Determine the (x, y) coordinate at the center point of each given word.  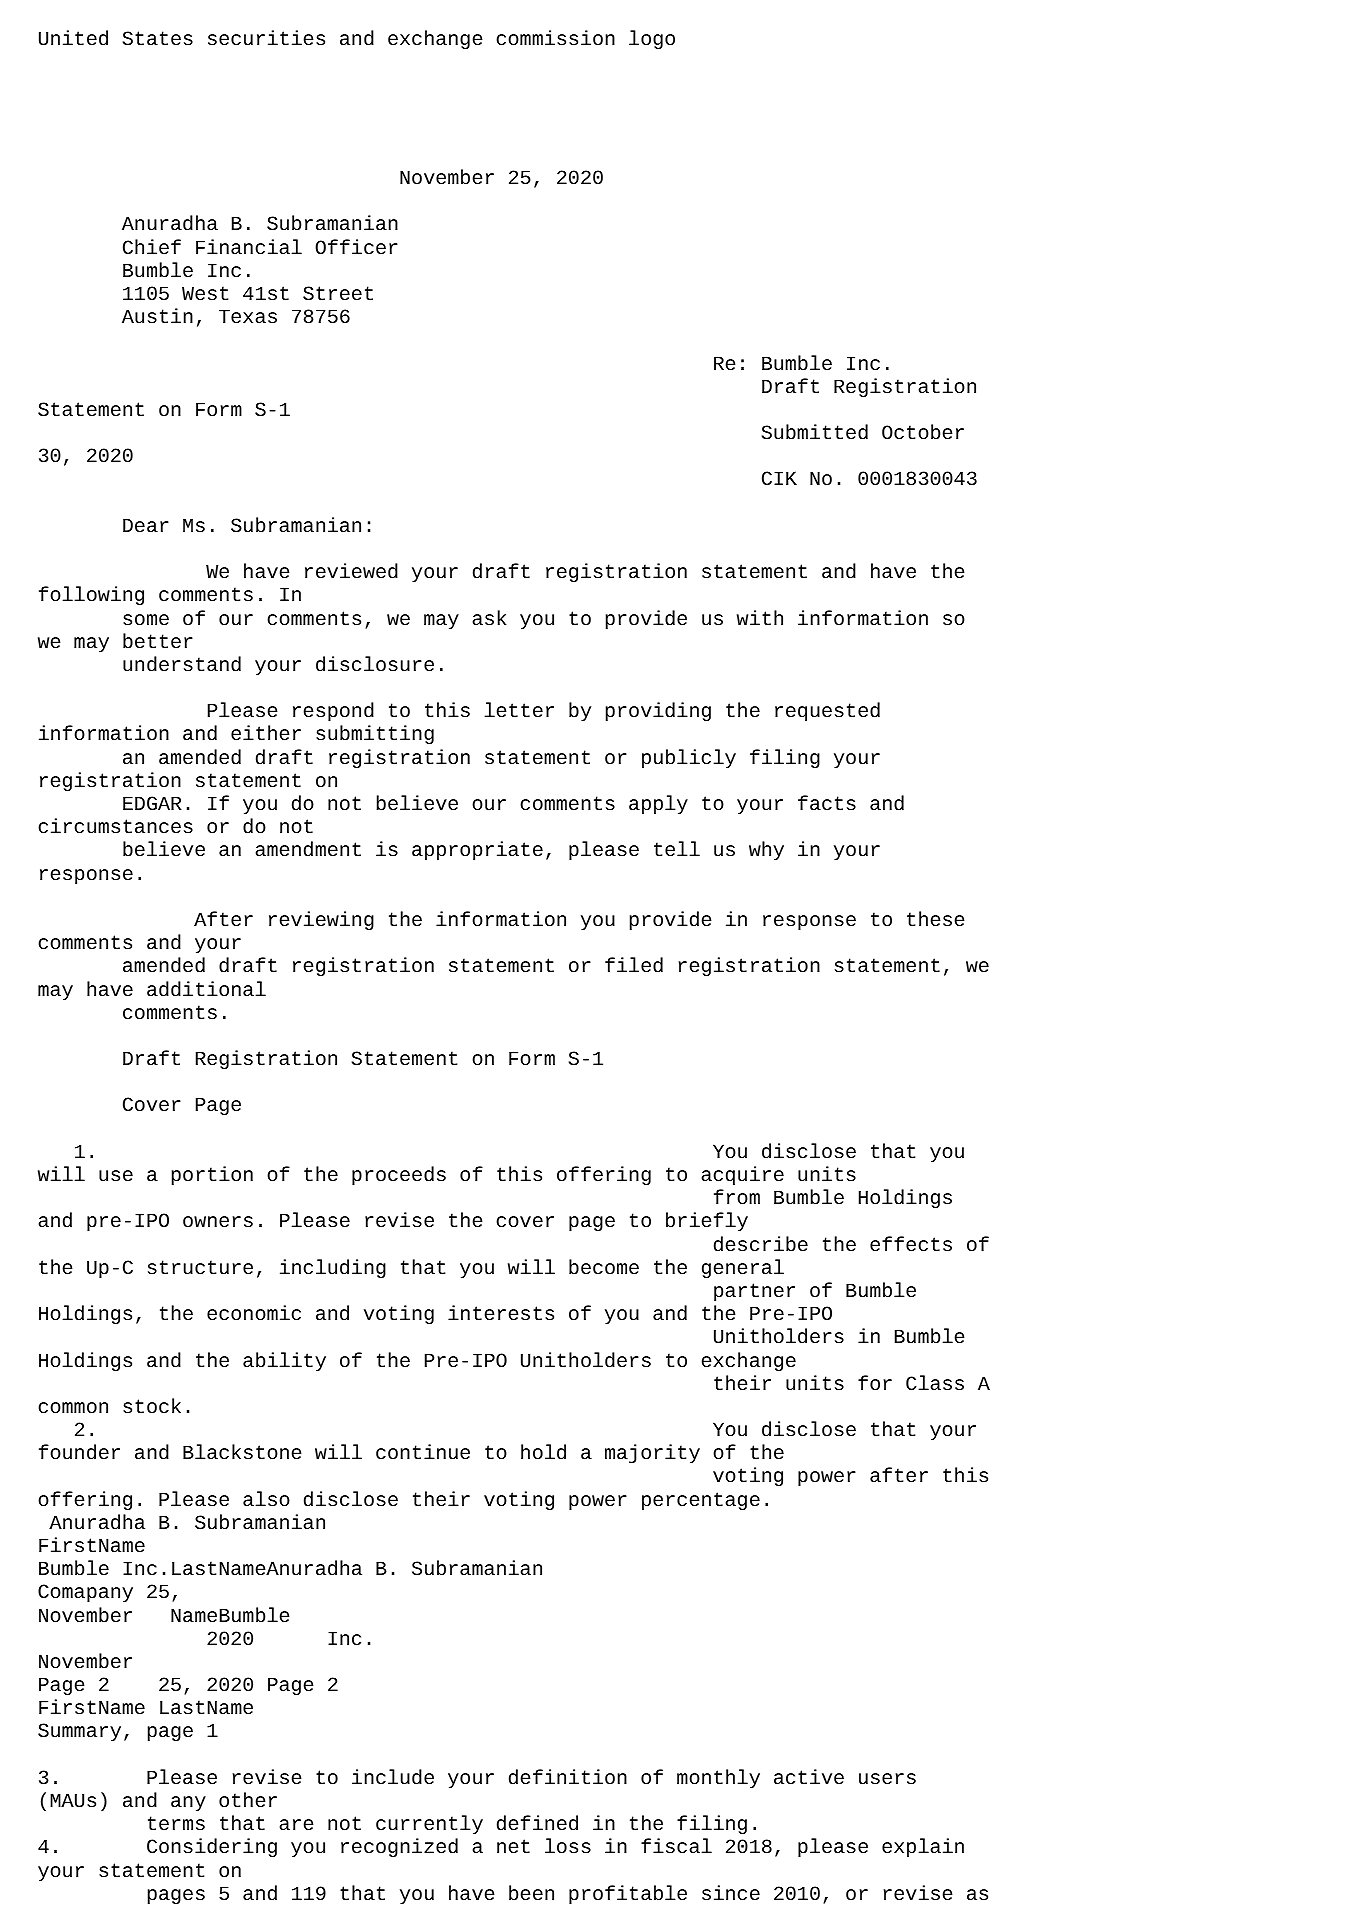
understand (182, 664)
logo (652, 39)
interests (501, 1312)
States (158, 38)
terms (176, 1823)
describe (761, 1244)
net (513, 1846)
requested (827, 711)
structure (200, 1267)
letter (519, 709)
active (809, 1776)
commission (555, 37)
